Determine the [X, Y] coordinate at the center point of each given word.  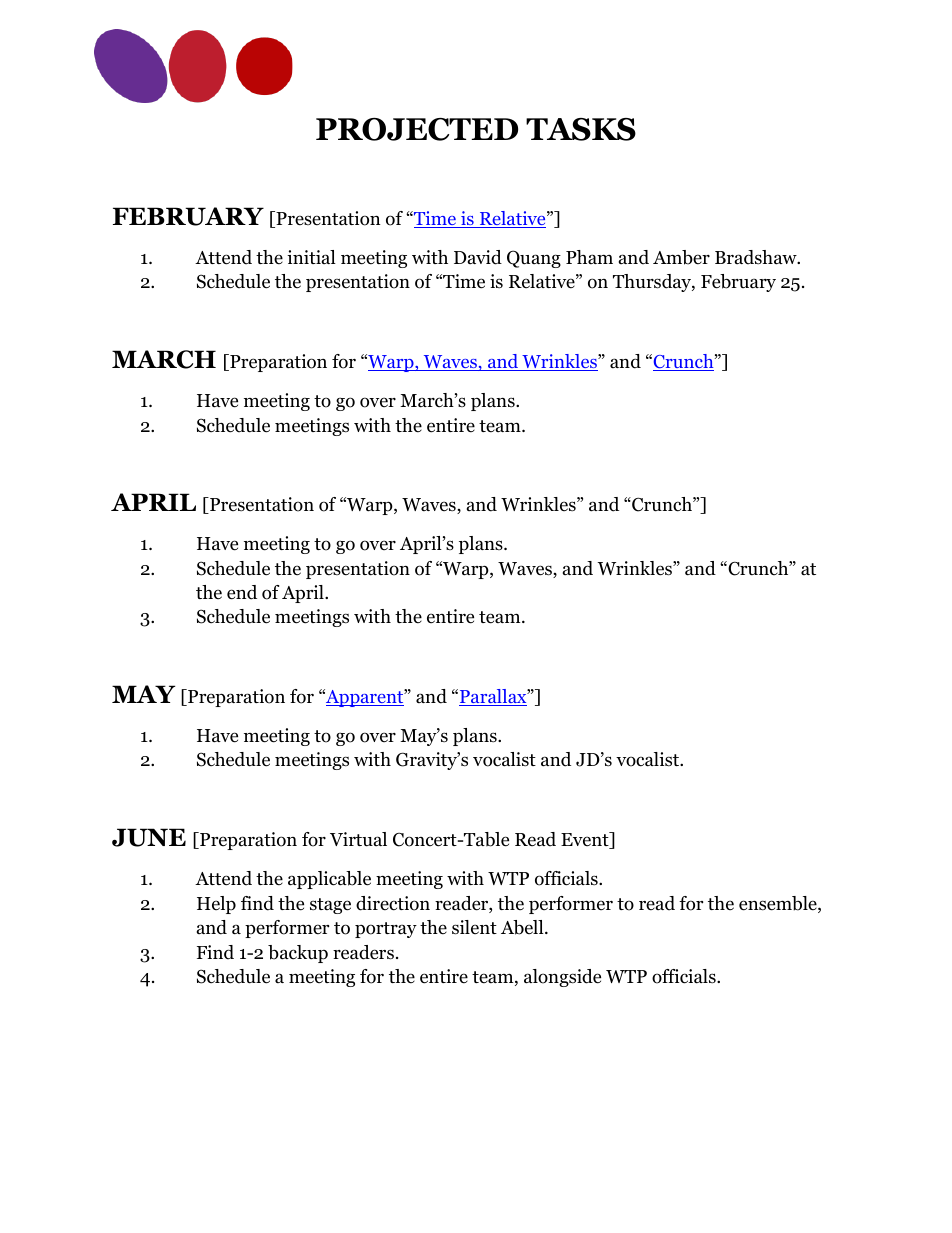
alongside [562, 978]
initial [311, 257]
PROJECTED [417, 129]
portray [386, 930]
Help [216, 905]
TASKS [581, 129]
